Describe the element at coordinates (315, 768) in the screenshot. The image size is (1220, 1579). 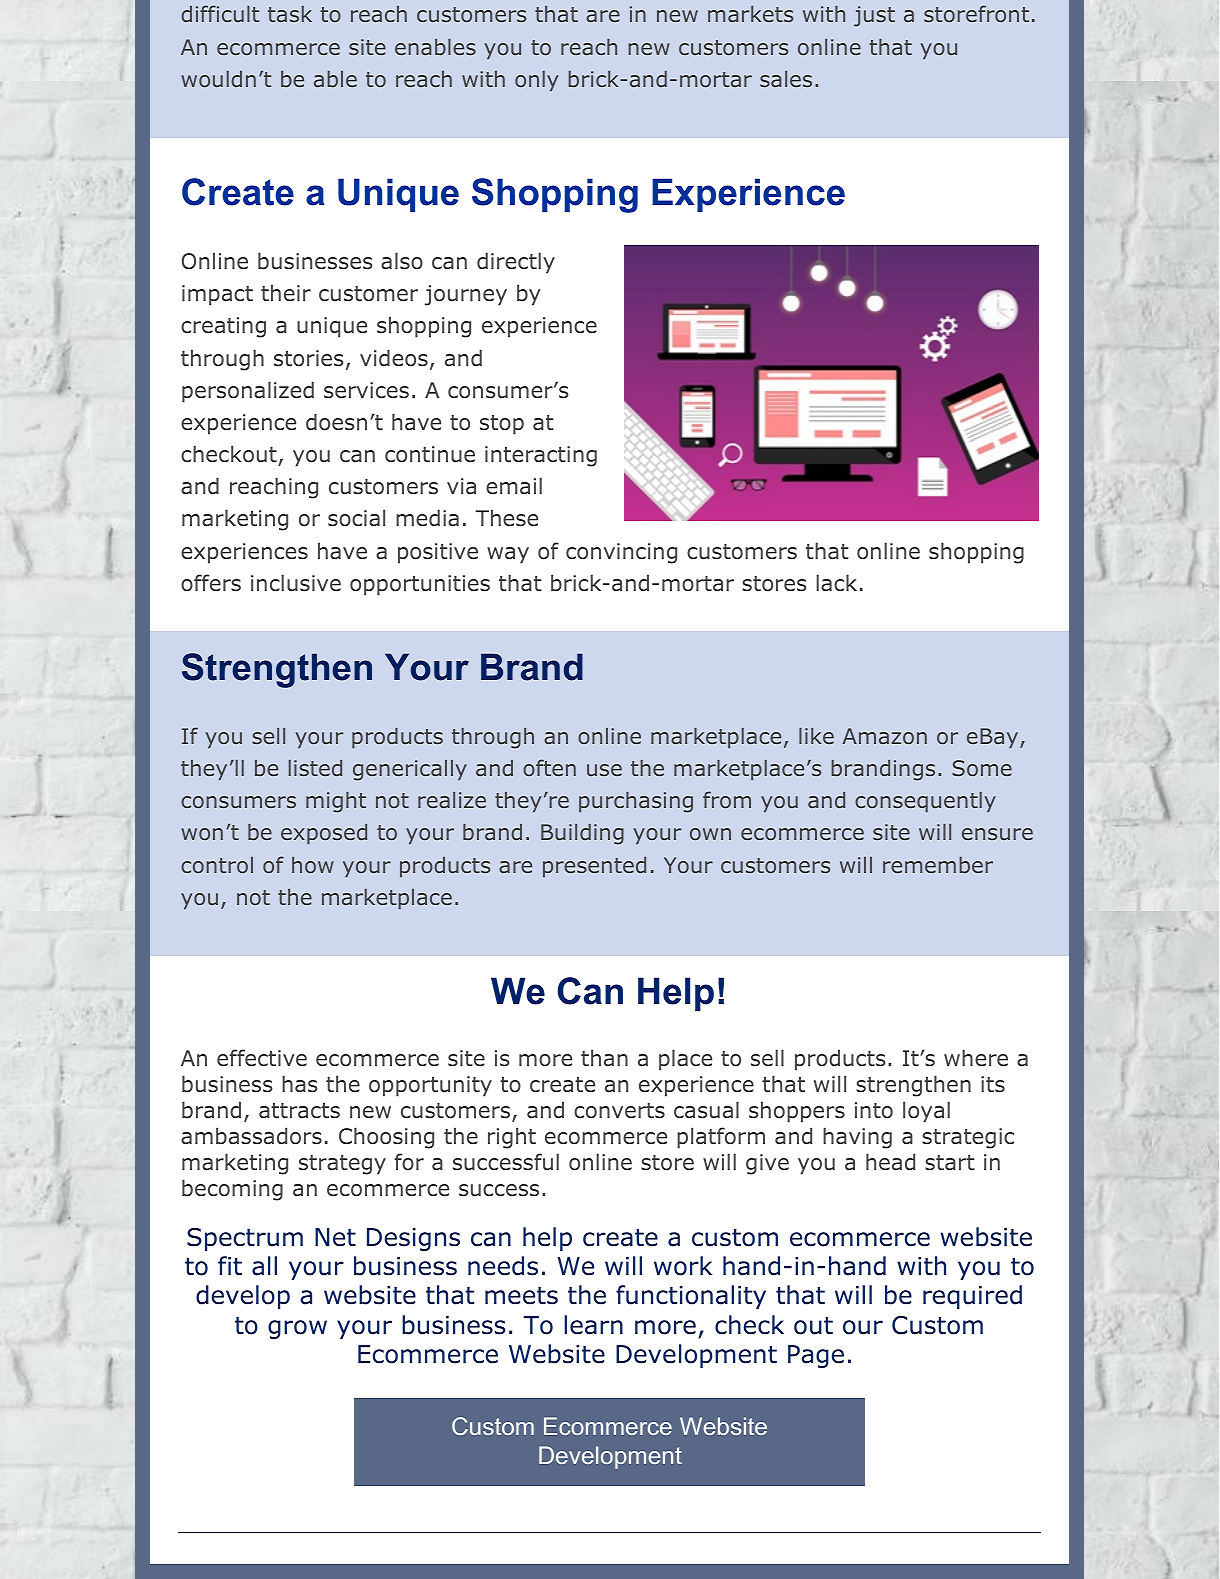
I see `listed` at that location.
